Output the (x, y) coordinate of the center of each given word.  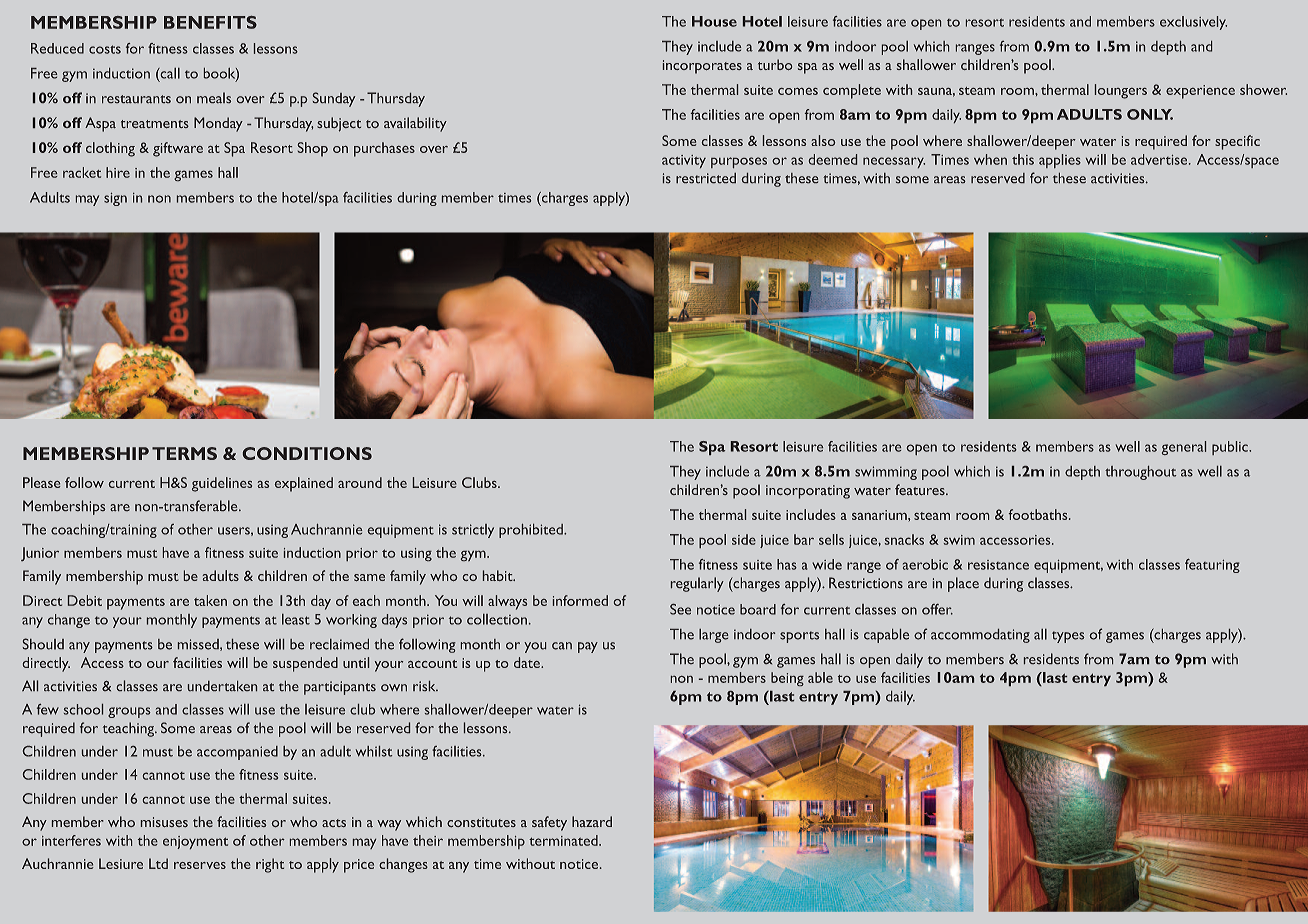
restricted (706, 178)
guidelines (222, 484)
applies (1060, 161)
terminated (564, 840)
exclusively (1193, 23)
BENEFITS (210, 22)
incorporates (702, 67)
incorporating (808, 492)
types (1068, 637)
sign (115, 199)
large (713, 636)
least (296, 619)
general (1184, 448)
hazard (592, 821)
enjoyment (195, 842)
